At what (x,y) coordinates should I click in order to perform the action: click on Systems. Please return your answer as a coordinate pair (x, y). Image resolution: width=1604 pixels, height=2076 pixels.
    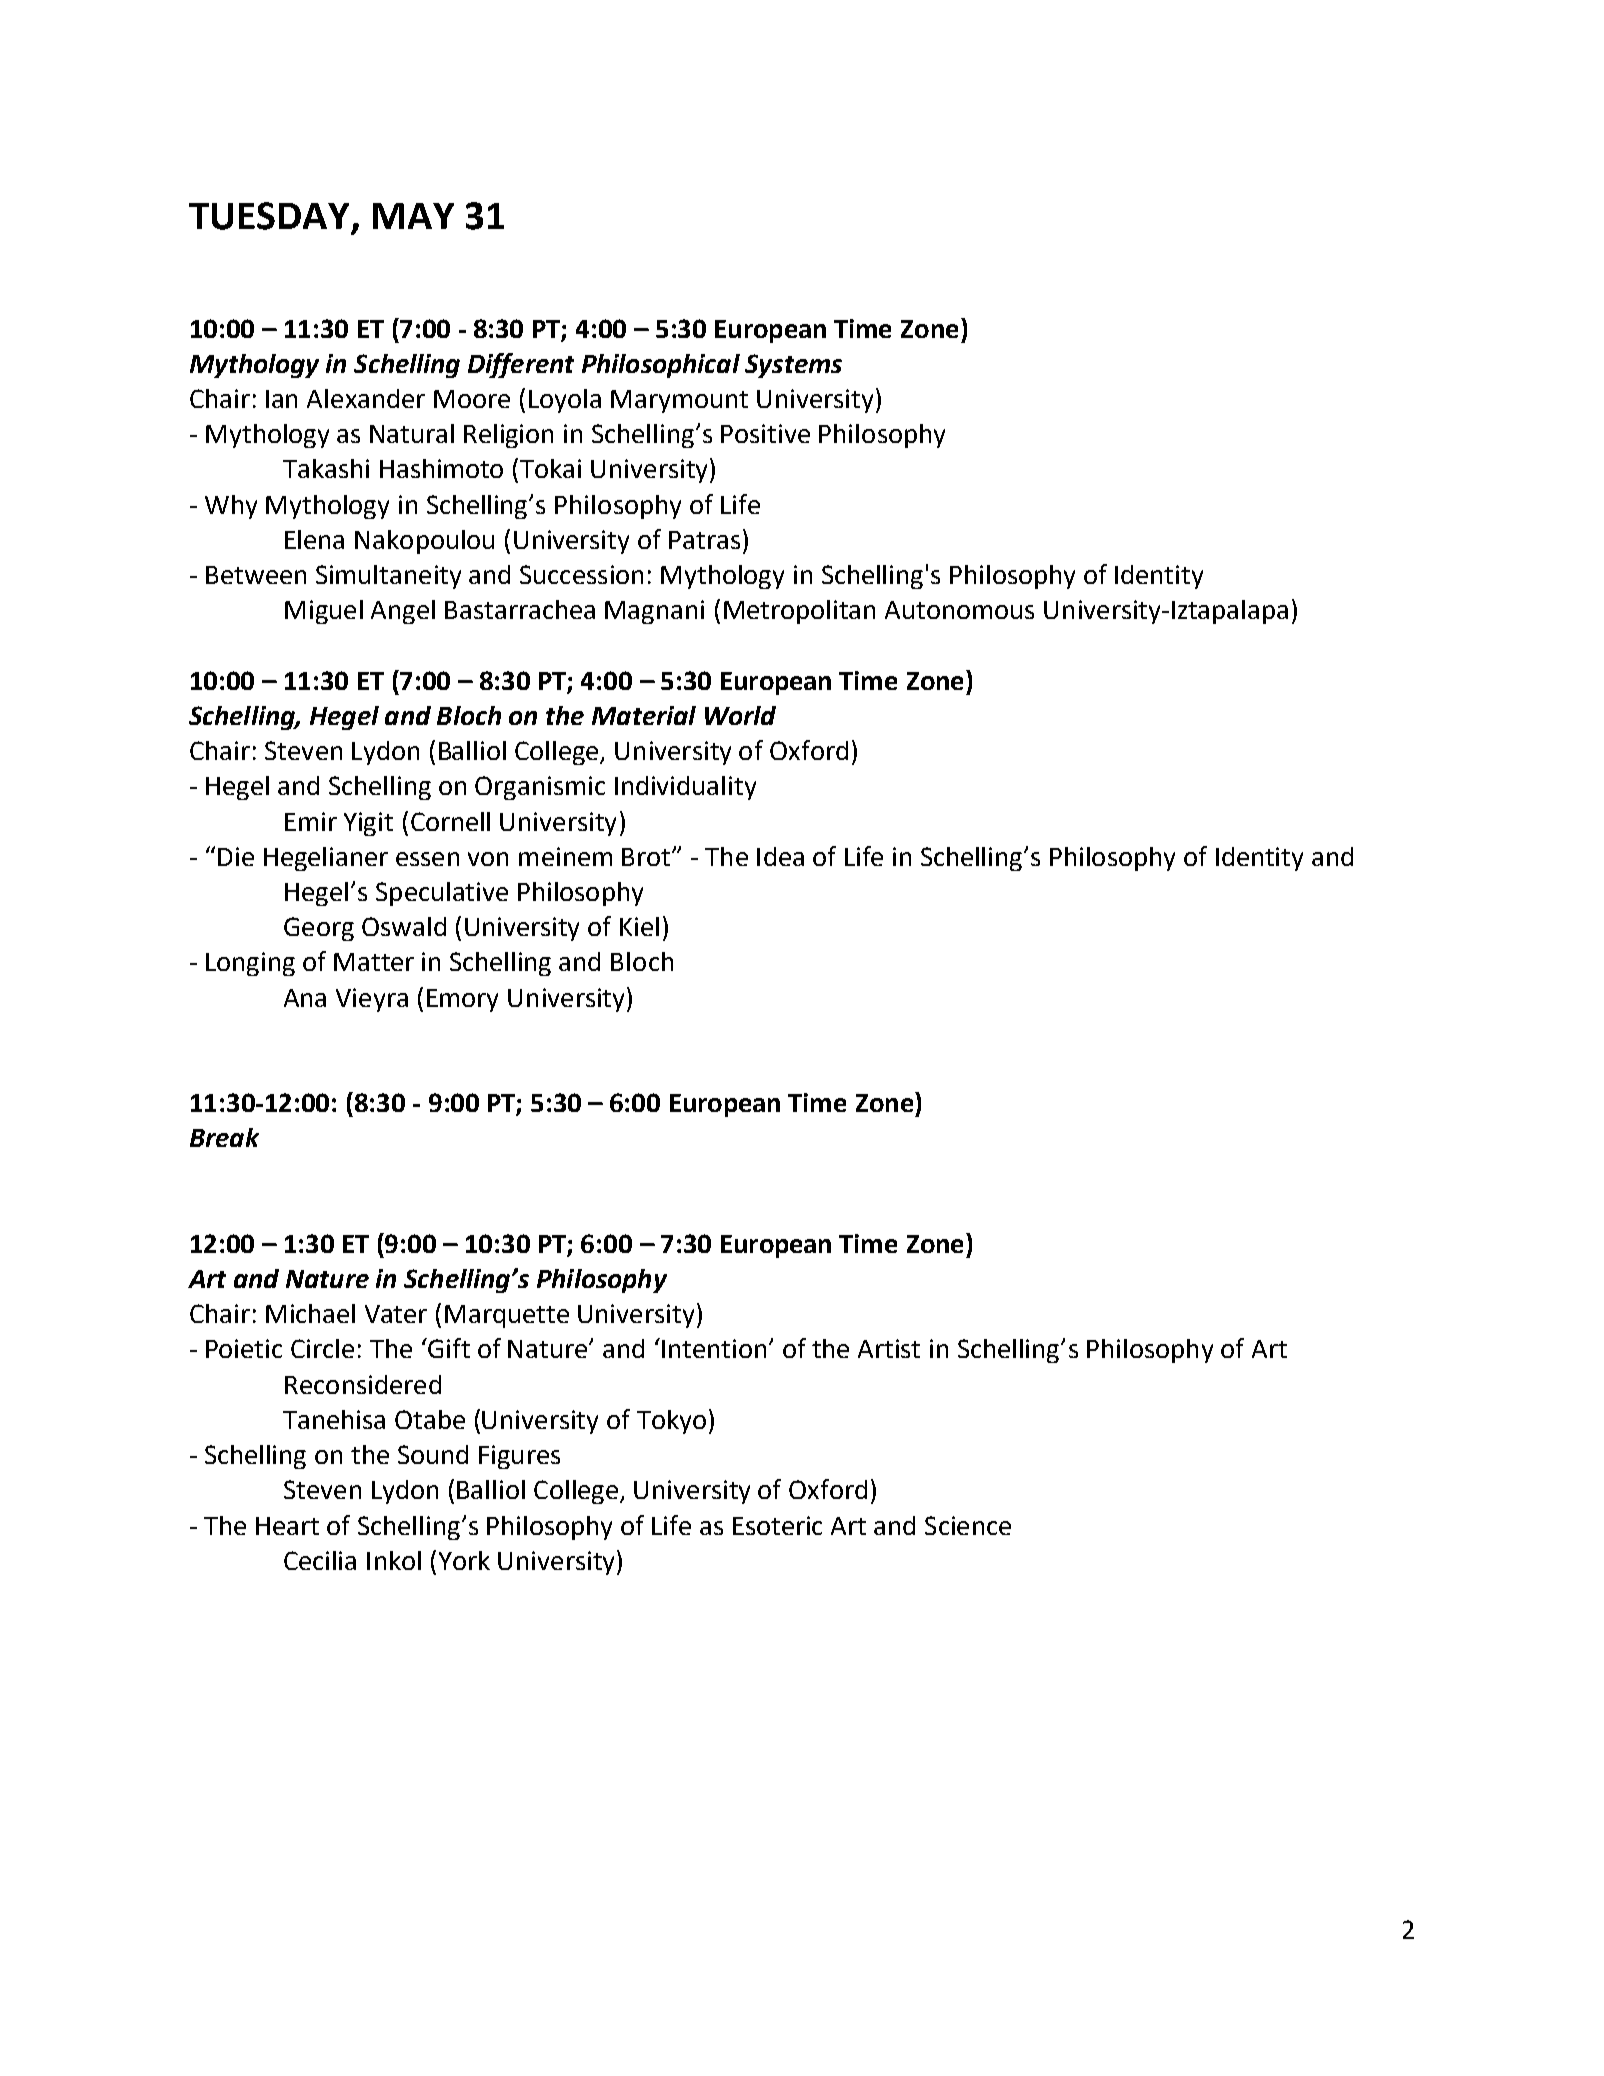
    Looking at the image, I should click on (793, 366).
